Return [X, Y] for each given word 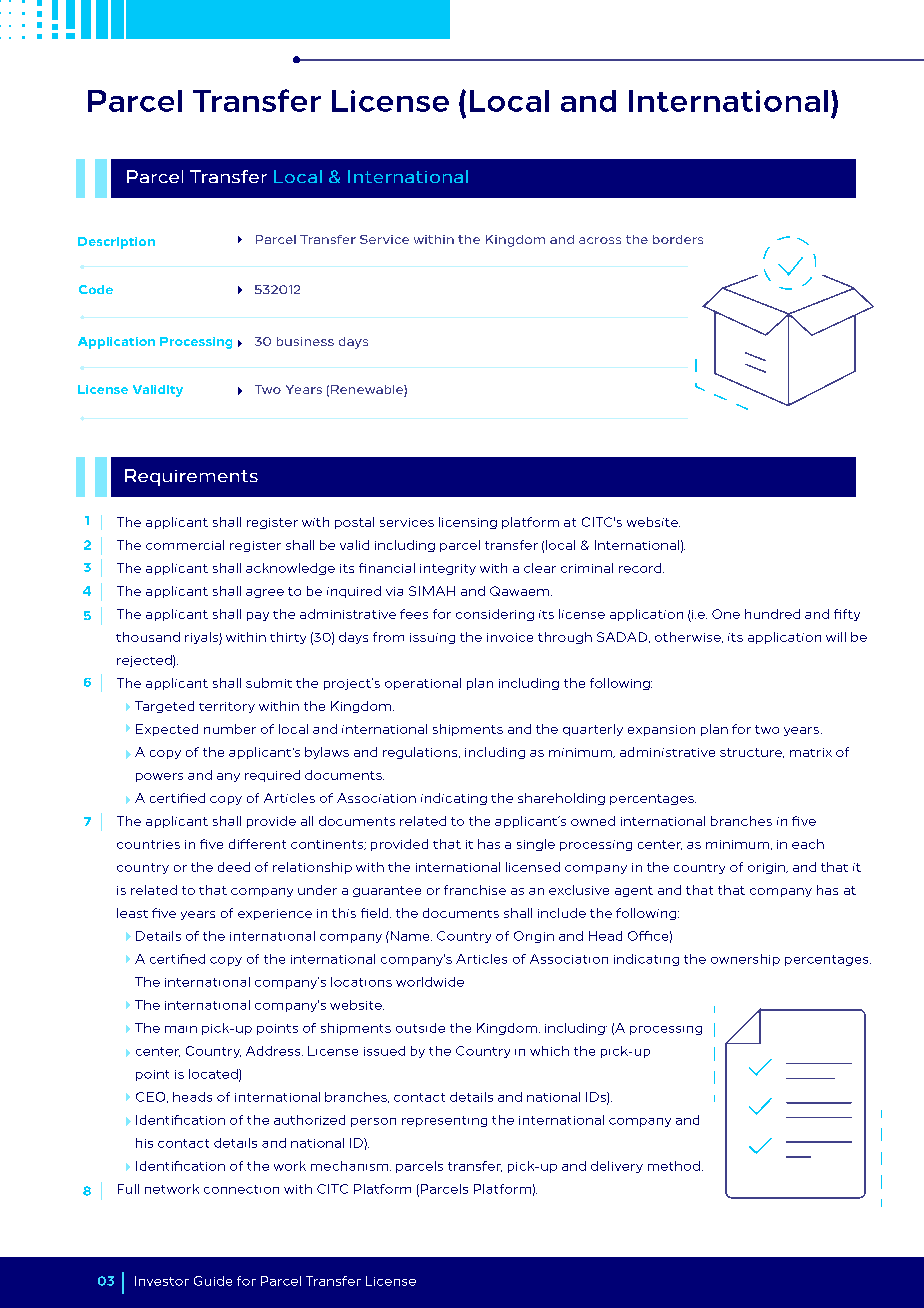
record [640, 568]
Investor [162, 1281]
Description [116, 243]
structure [752, 753]
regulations [421, 753]
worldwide [430, 982]
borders [678, 239]
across [600, 240]
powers [159, 777]
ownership [745, 960]
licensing [468, 523]
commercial [185, 545]
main [181, 1029]
